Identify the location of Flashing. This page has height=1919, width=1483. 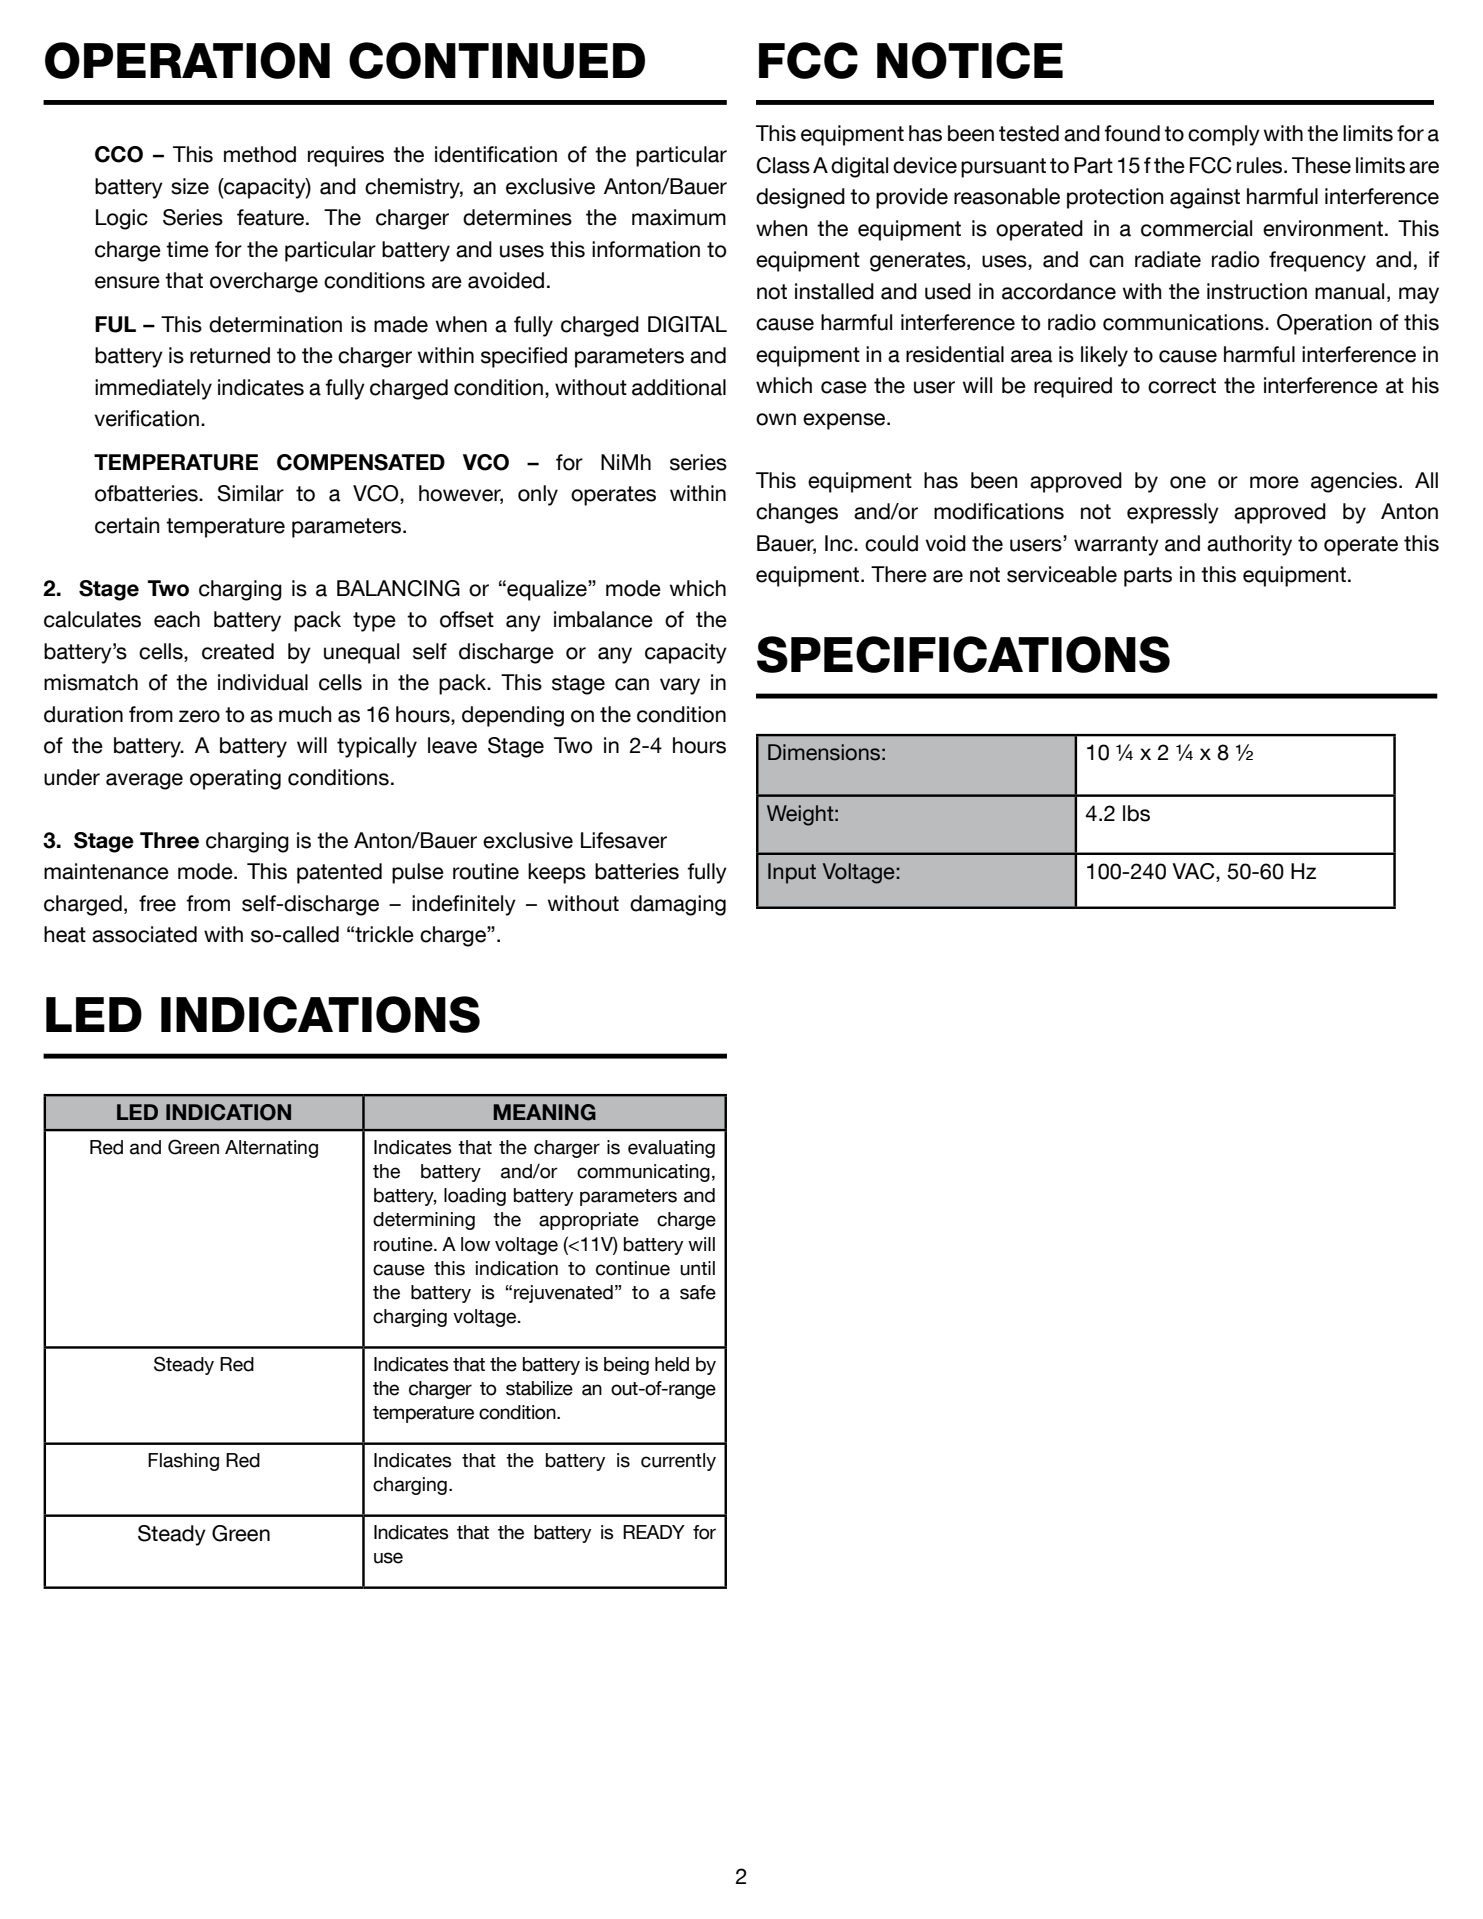
(183, 1462).
